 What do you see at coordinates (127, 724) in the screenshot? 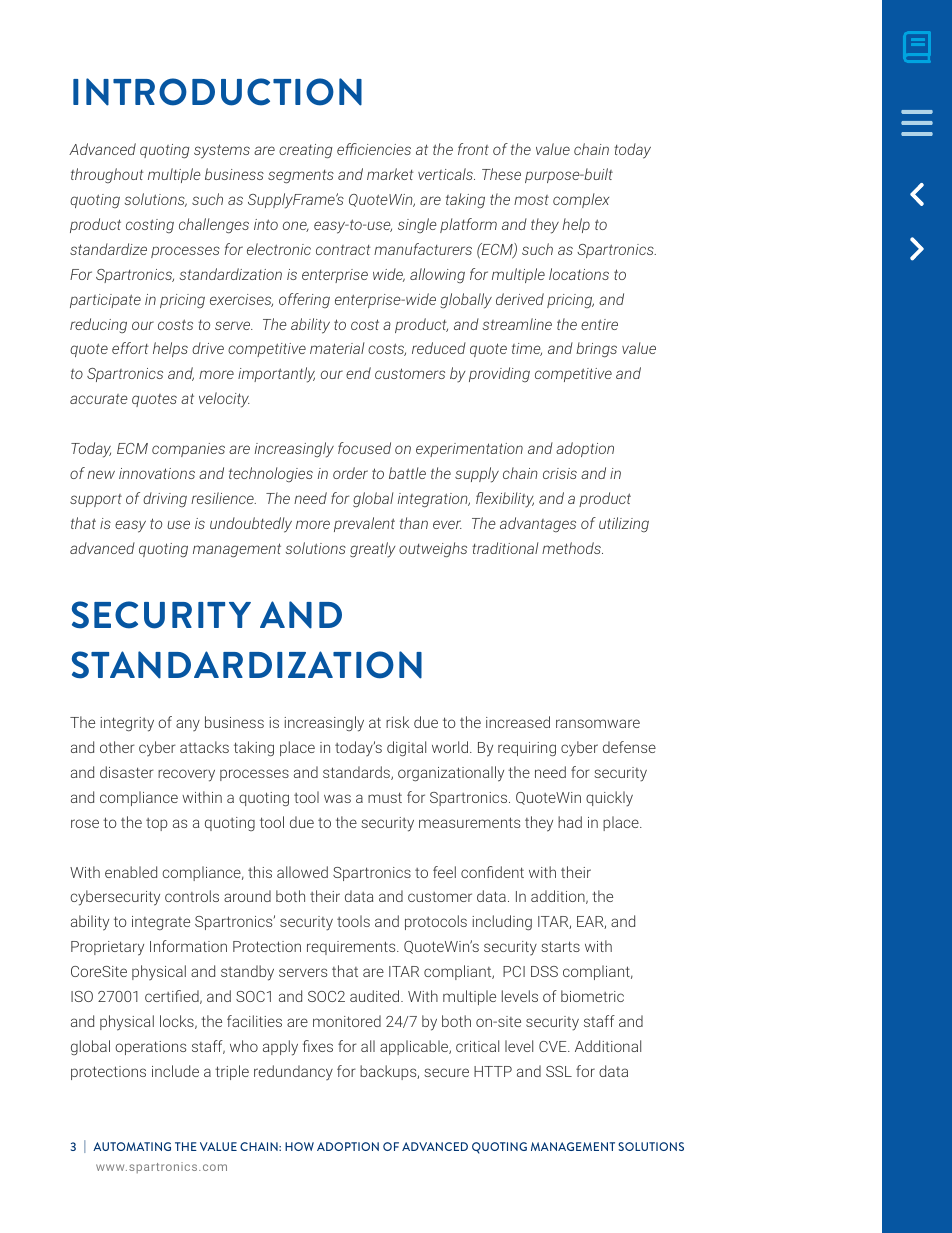
I see `integrity` at bounding box center [127, 724].
